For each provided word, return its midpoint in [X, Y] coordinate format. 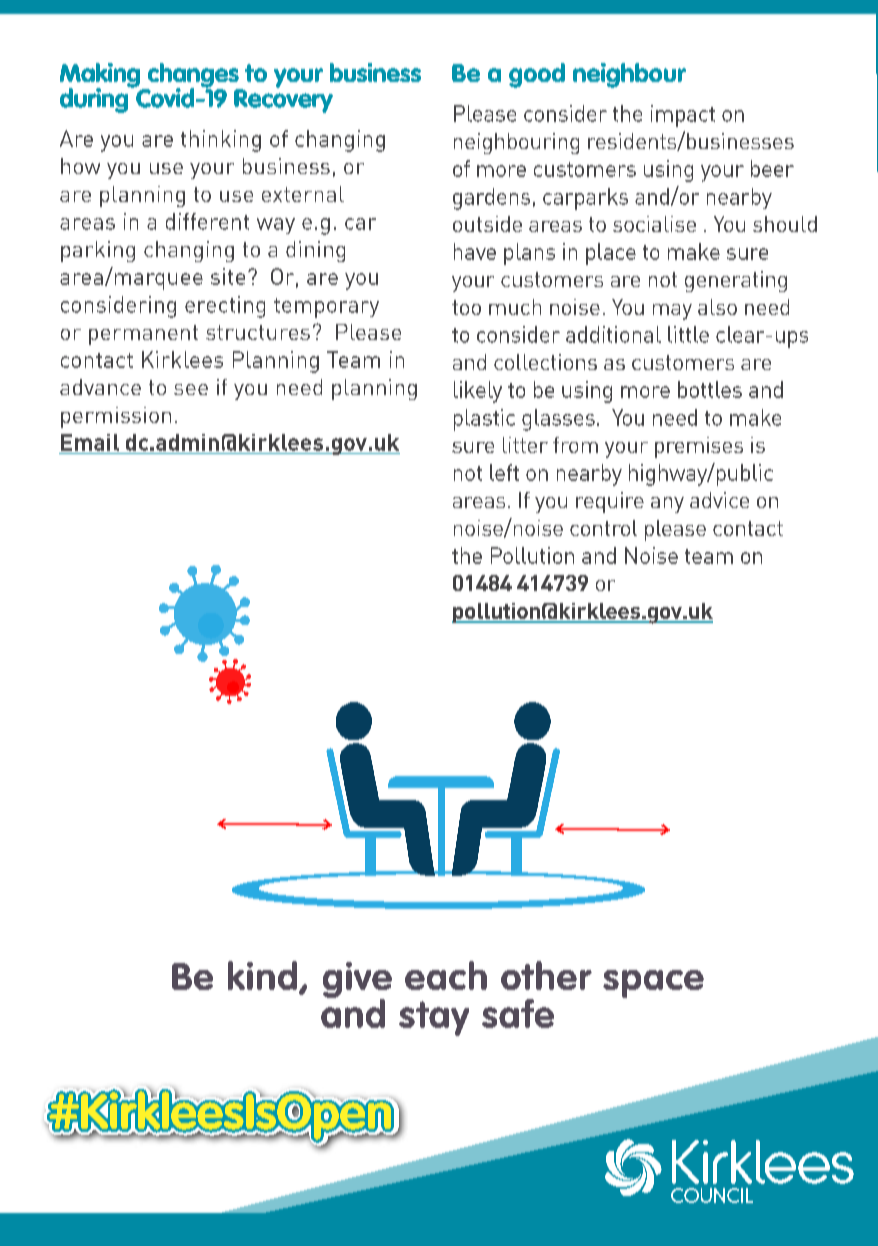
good [537, 75]
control [603, 528]
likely [478, 392]
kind [264, 977]
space [653, 984]
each [446, 975]
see [191, 389]
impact [683, 116]
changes [193, 76]
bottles [710, 389]
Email [90, 442]
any [667, 505]
